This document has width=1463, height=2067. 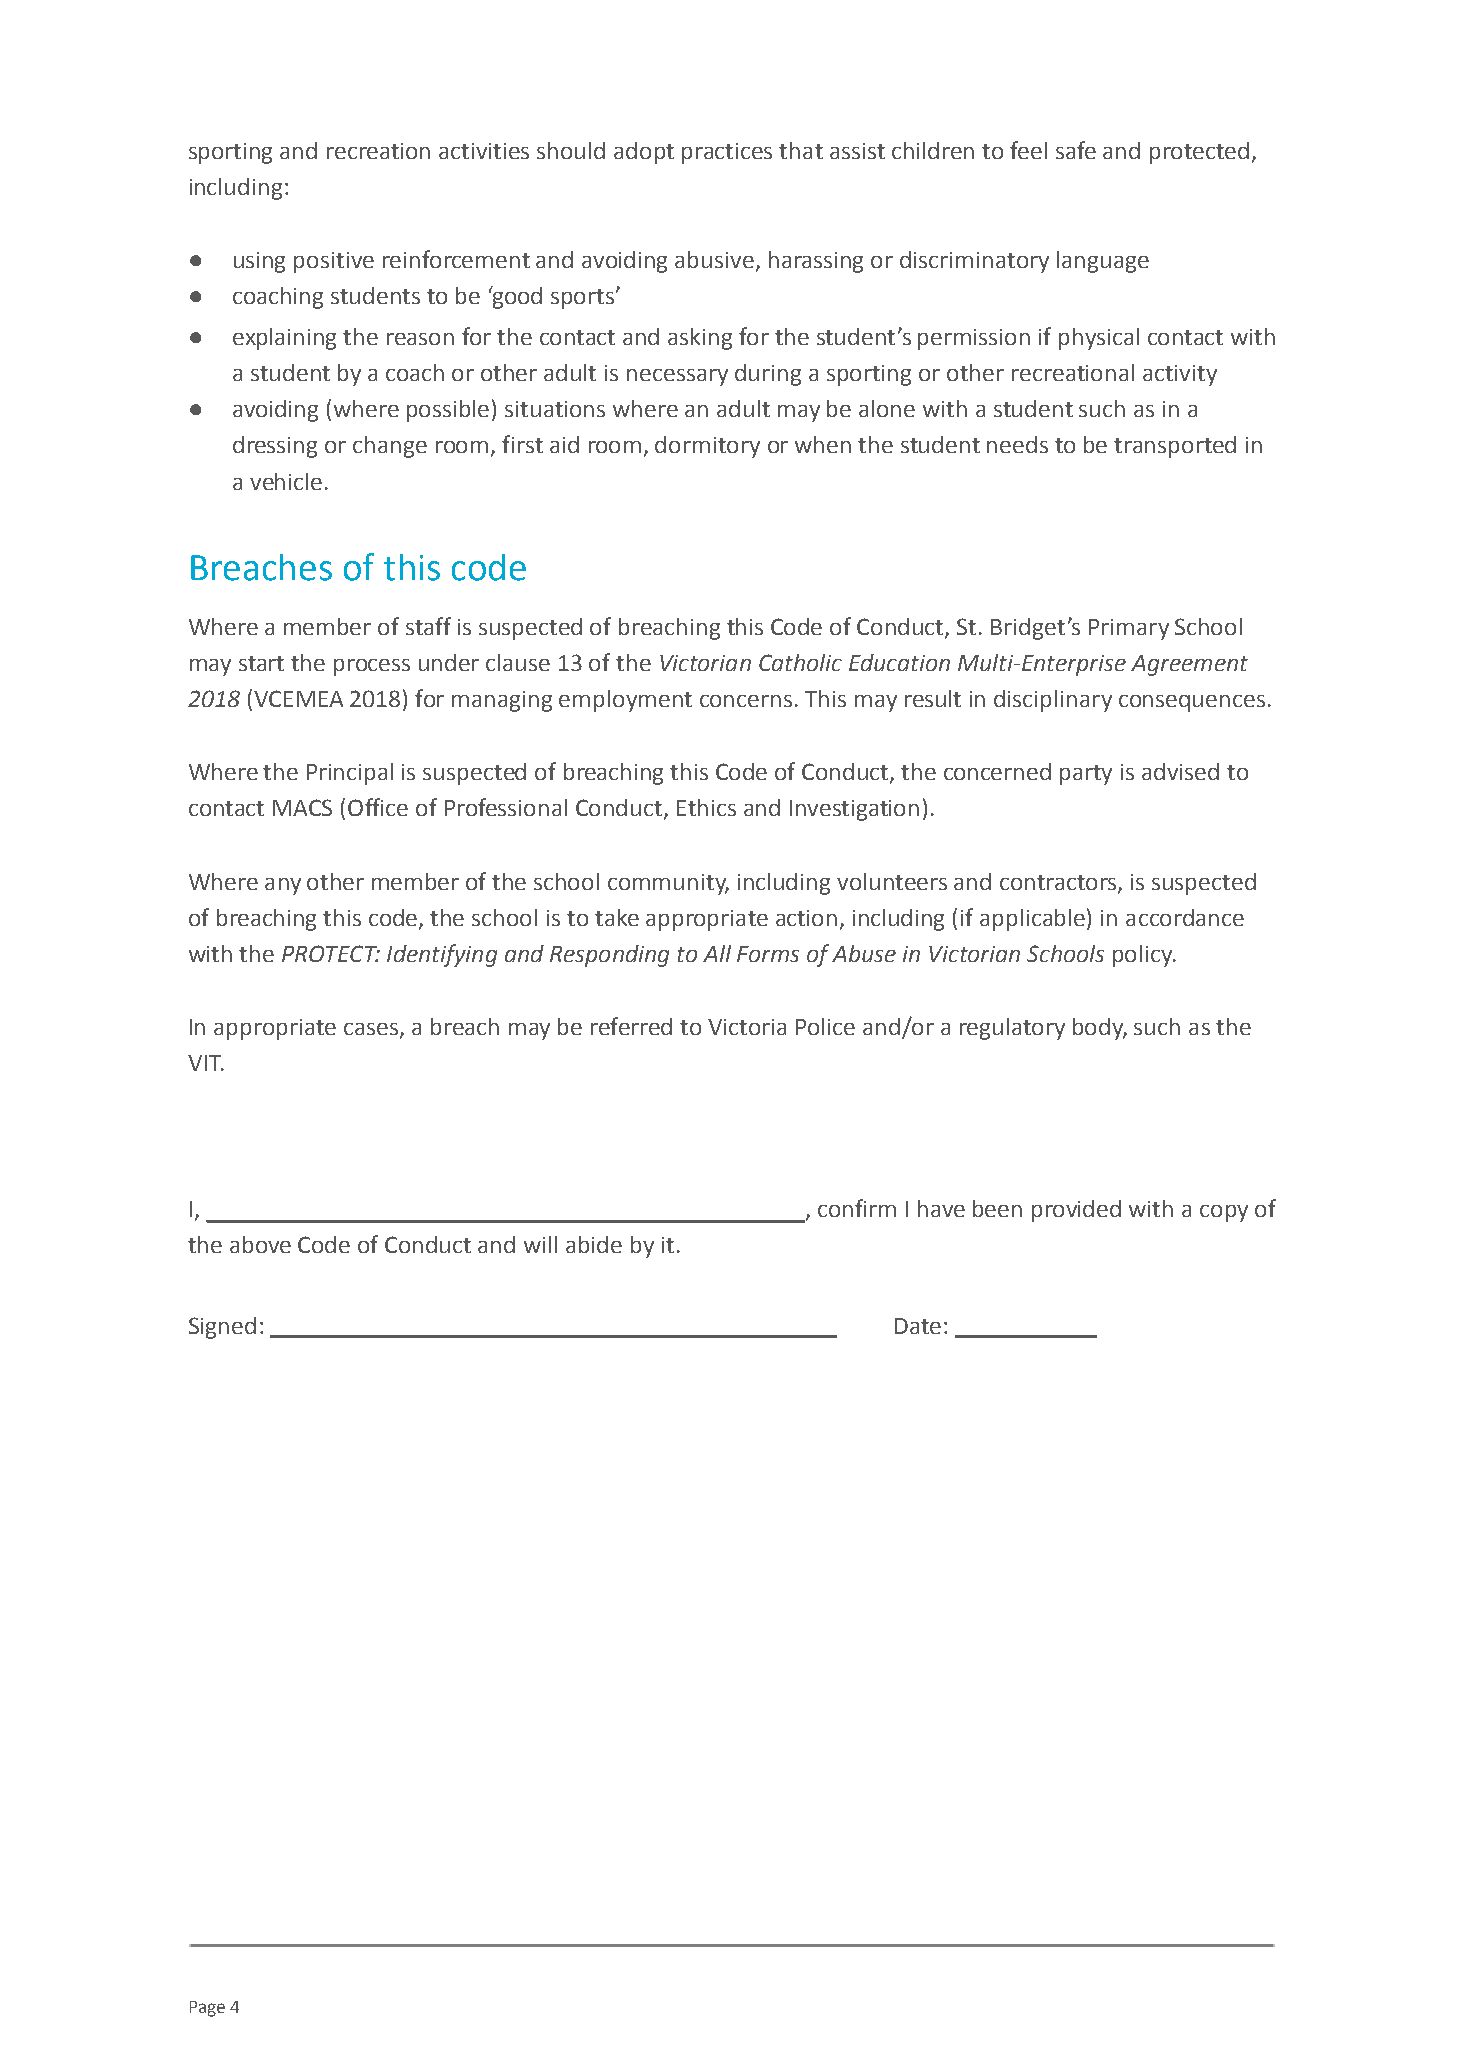 What do you see at coordinates (371, 1029) in the document?
I see `cases` at bounding box center [371, 1029].
